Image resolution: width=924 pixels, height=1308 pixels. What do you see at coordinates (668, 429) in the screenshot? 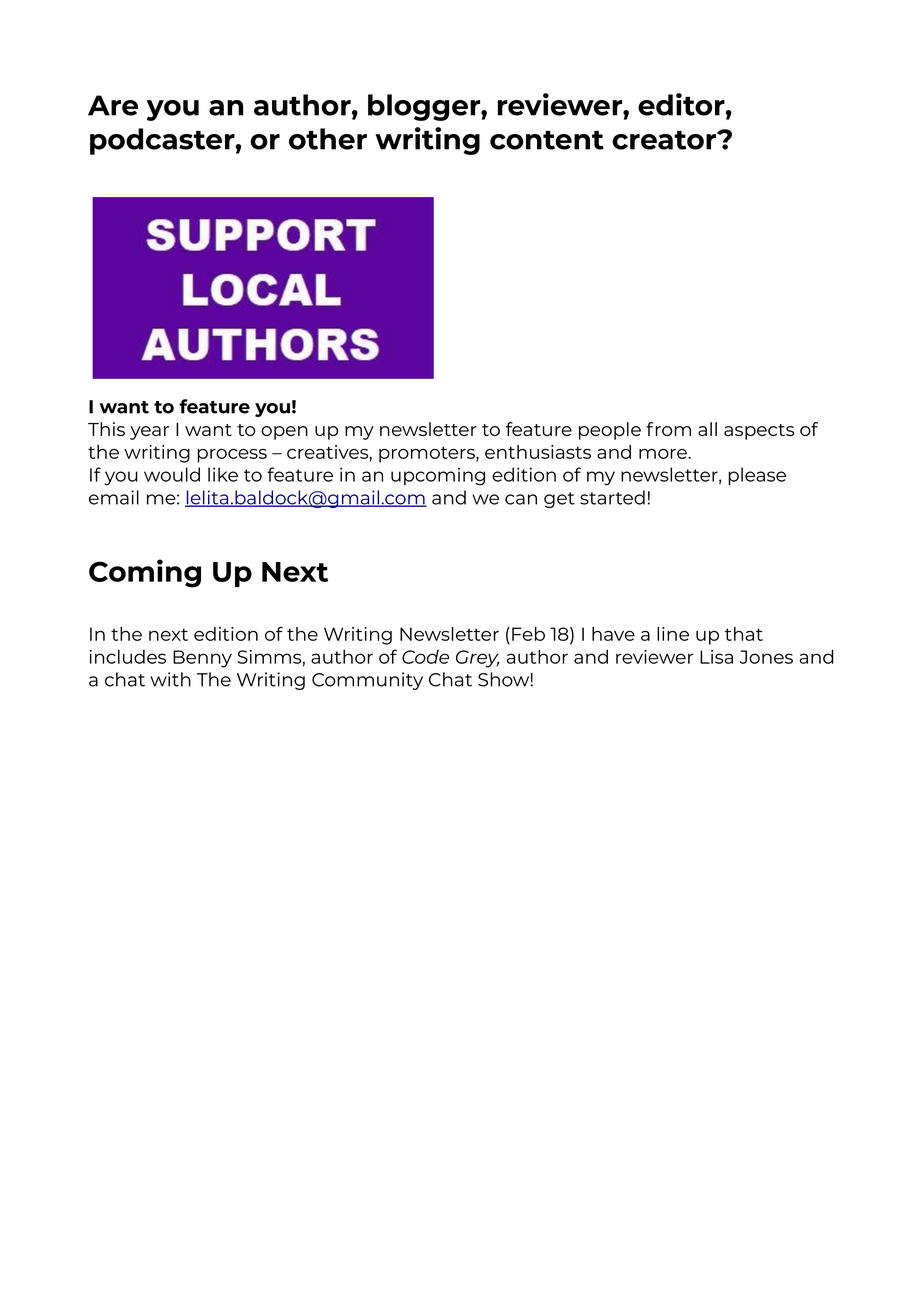
I see `from` at bounding box center [668, 429].
